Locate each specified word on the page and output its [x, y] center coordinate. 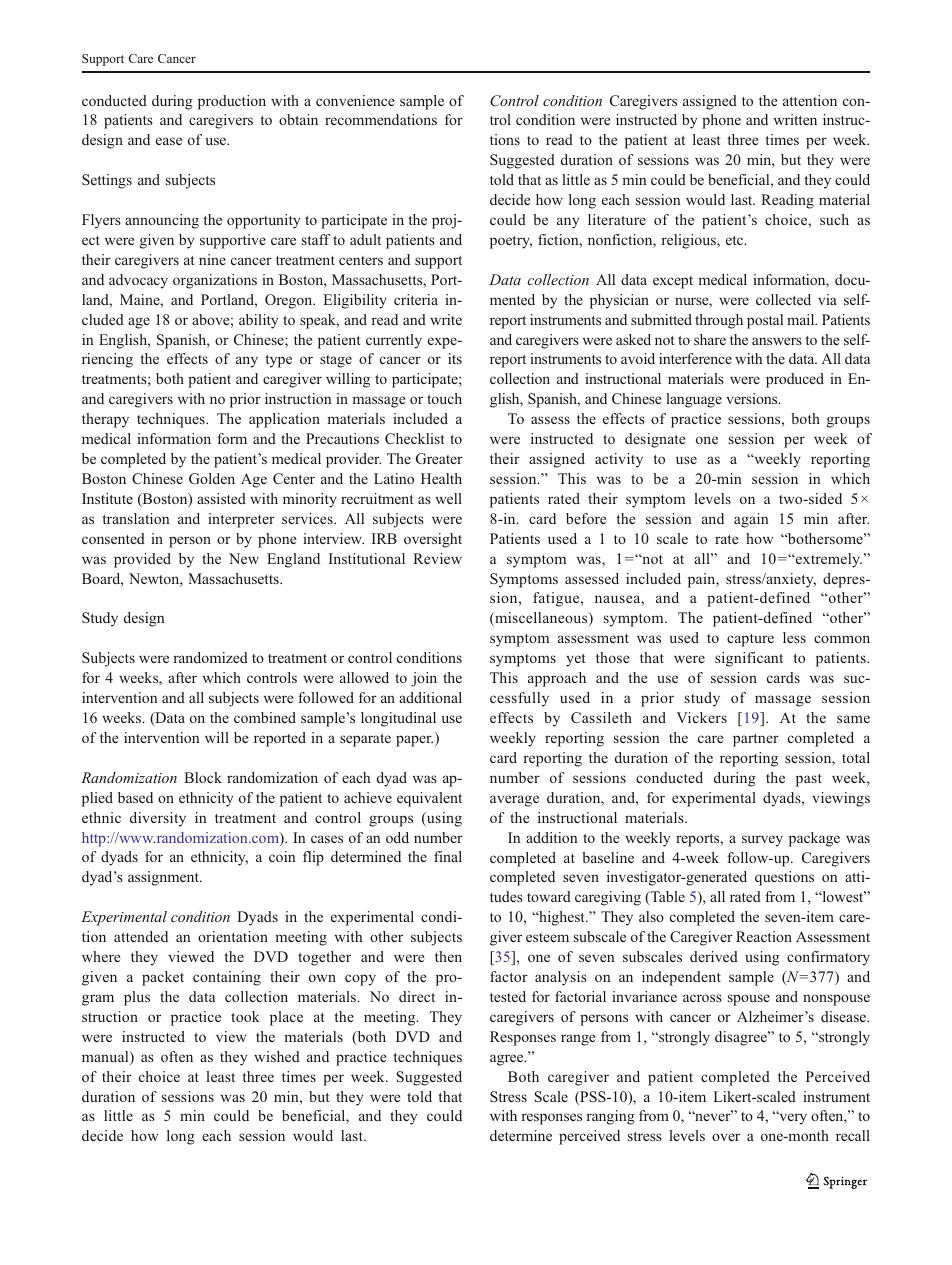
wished [277, 1056]
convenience [355, 100]
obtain [298, 119]
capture [750, 640]
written [795, 119]
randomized [210, 657]
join [424, 679]
